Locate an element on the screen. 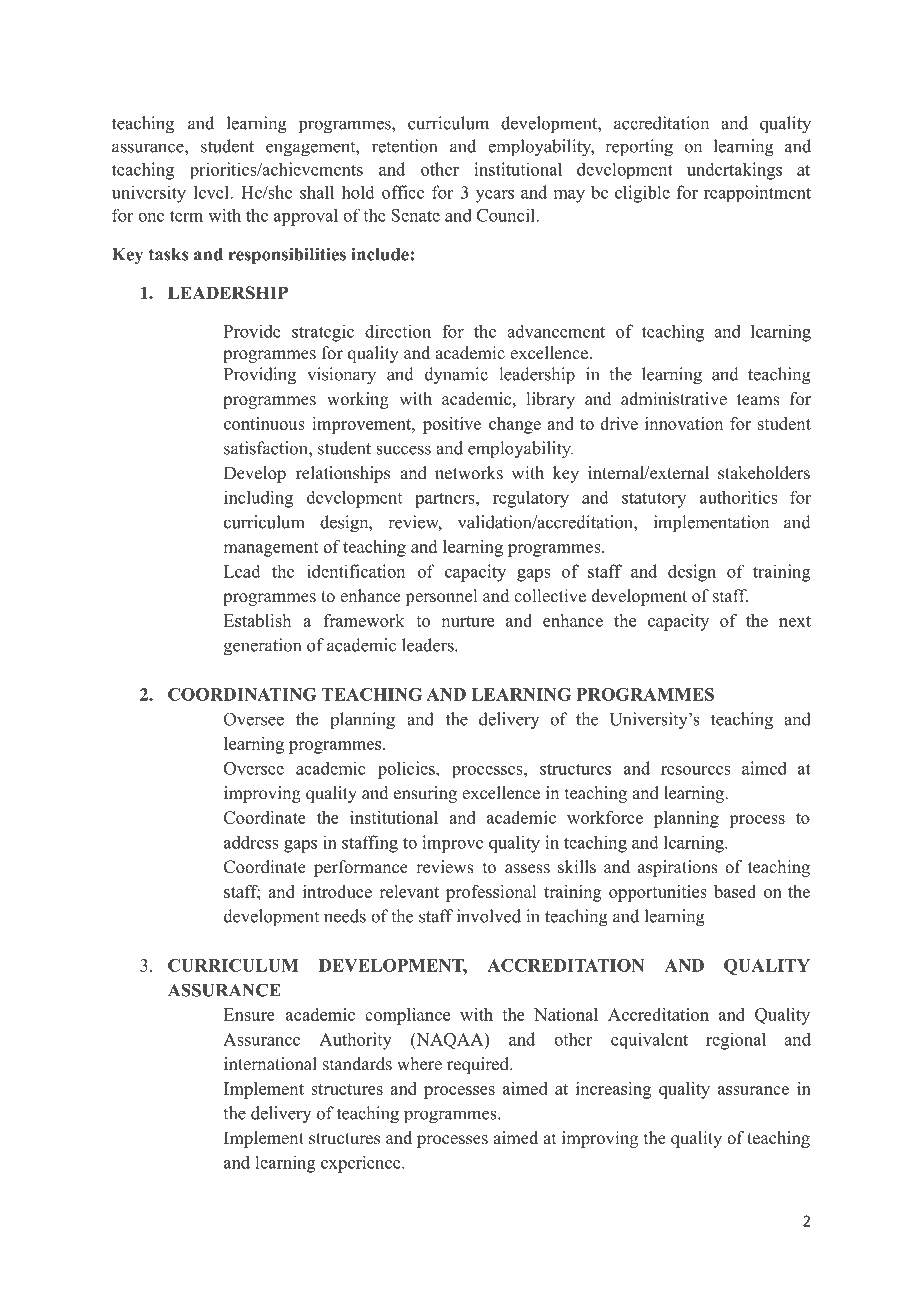  next is located at coordinates (795, 621).
